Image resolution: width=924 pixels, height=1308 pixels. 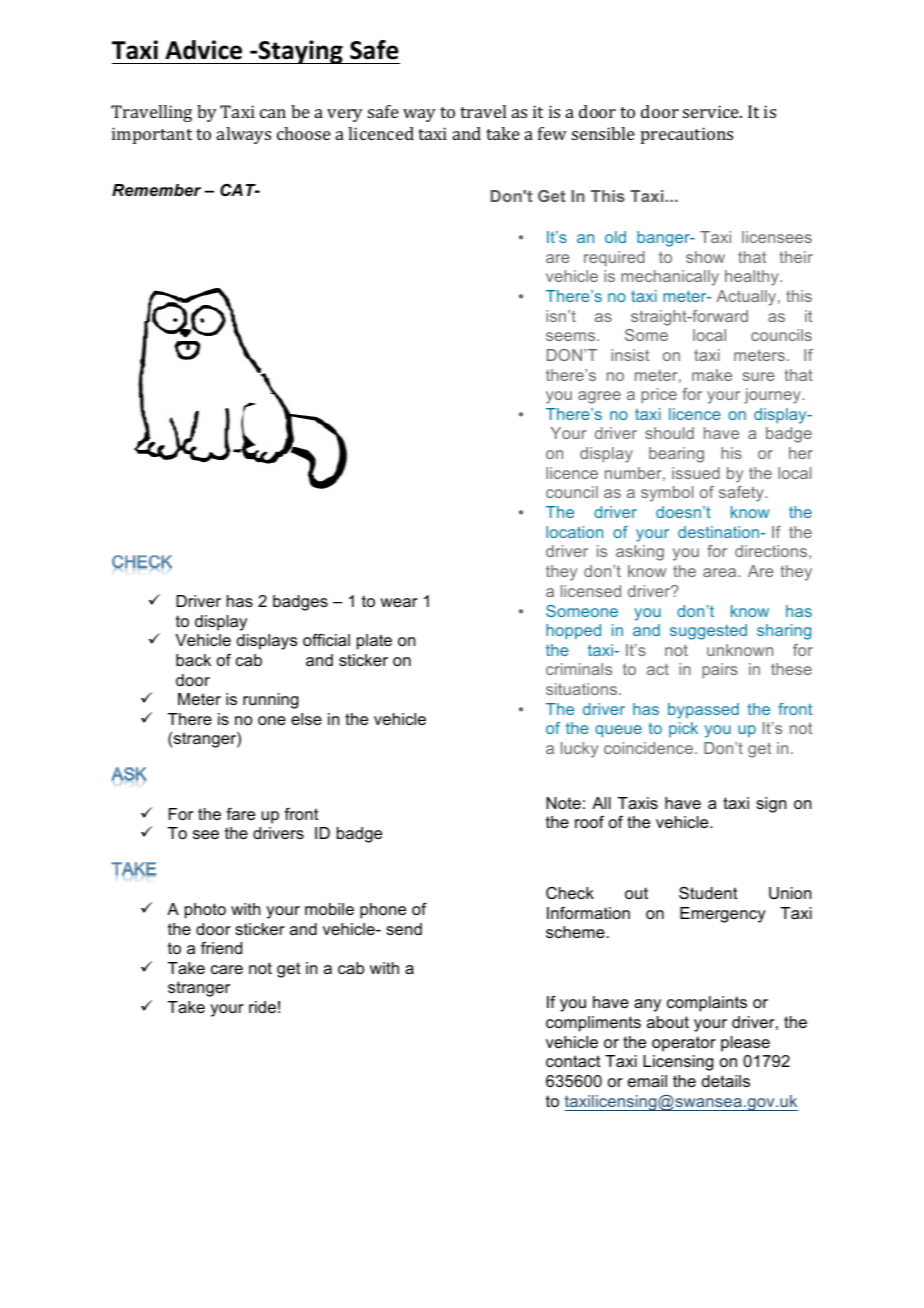 What do you see at coordinates (240, 814) in the screenshot?
I see `fare` at bounding box center [240, 814].
